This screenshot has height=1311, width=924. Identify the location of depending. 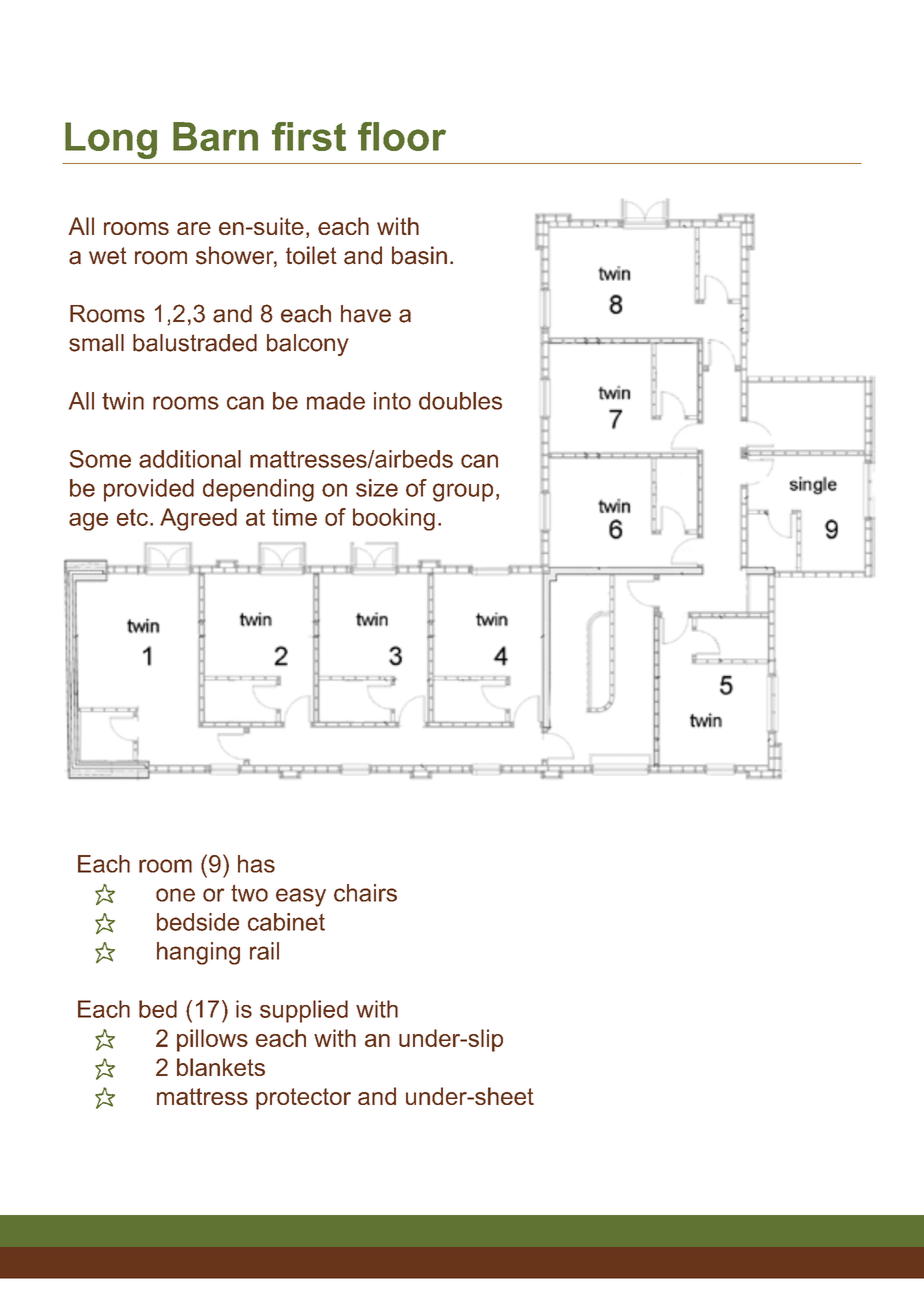
(258, 490).
